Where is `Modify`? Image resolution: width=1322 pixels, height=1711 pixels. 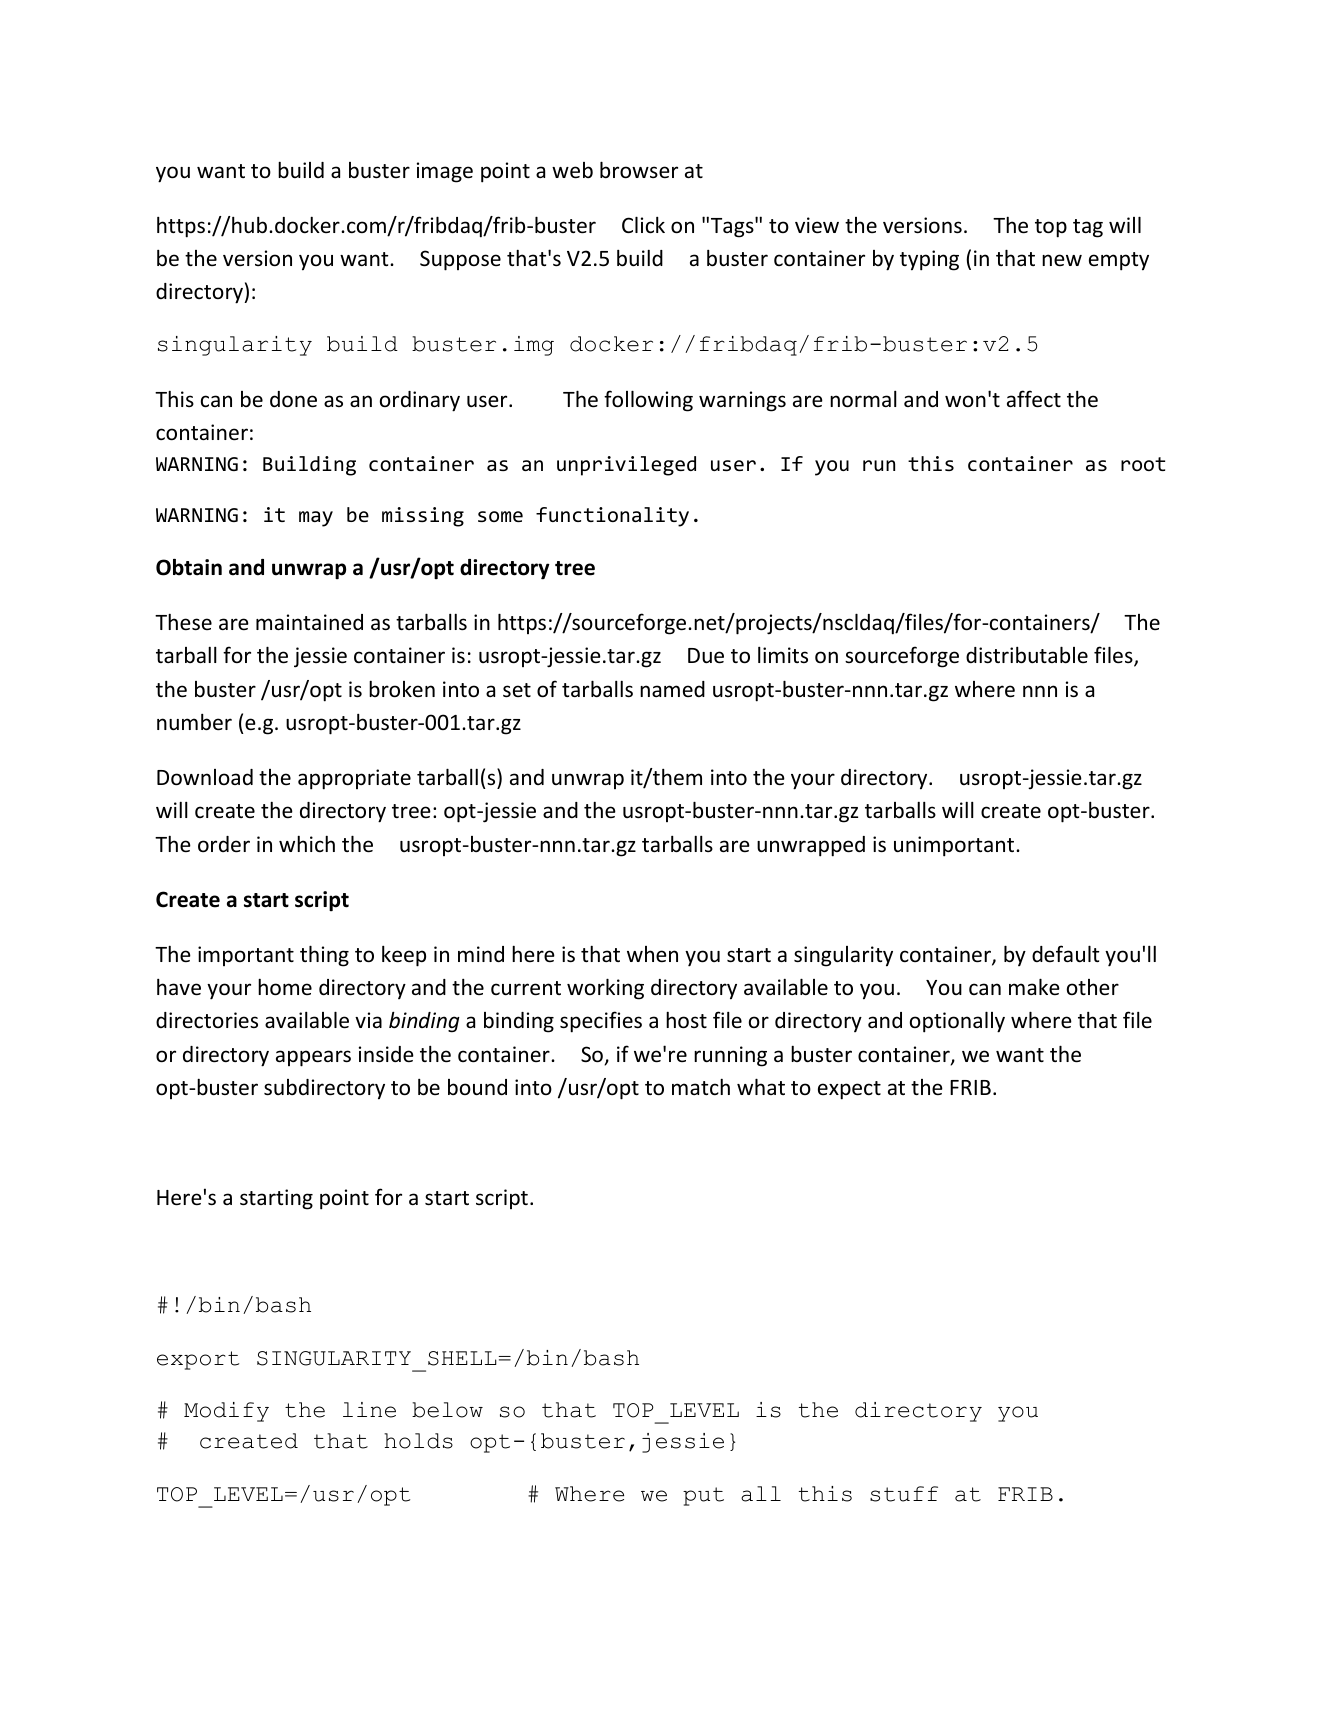 Modify is located at coordinates (226, 1412).
